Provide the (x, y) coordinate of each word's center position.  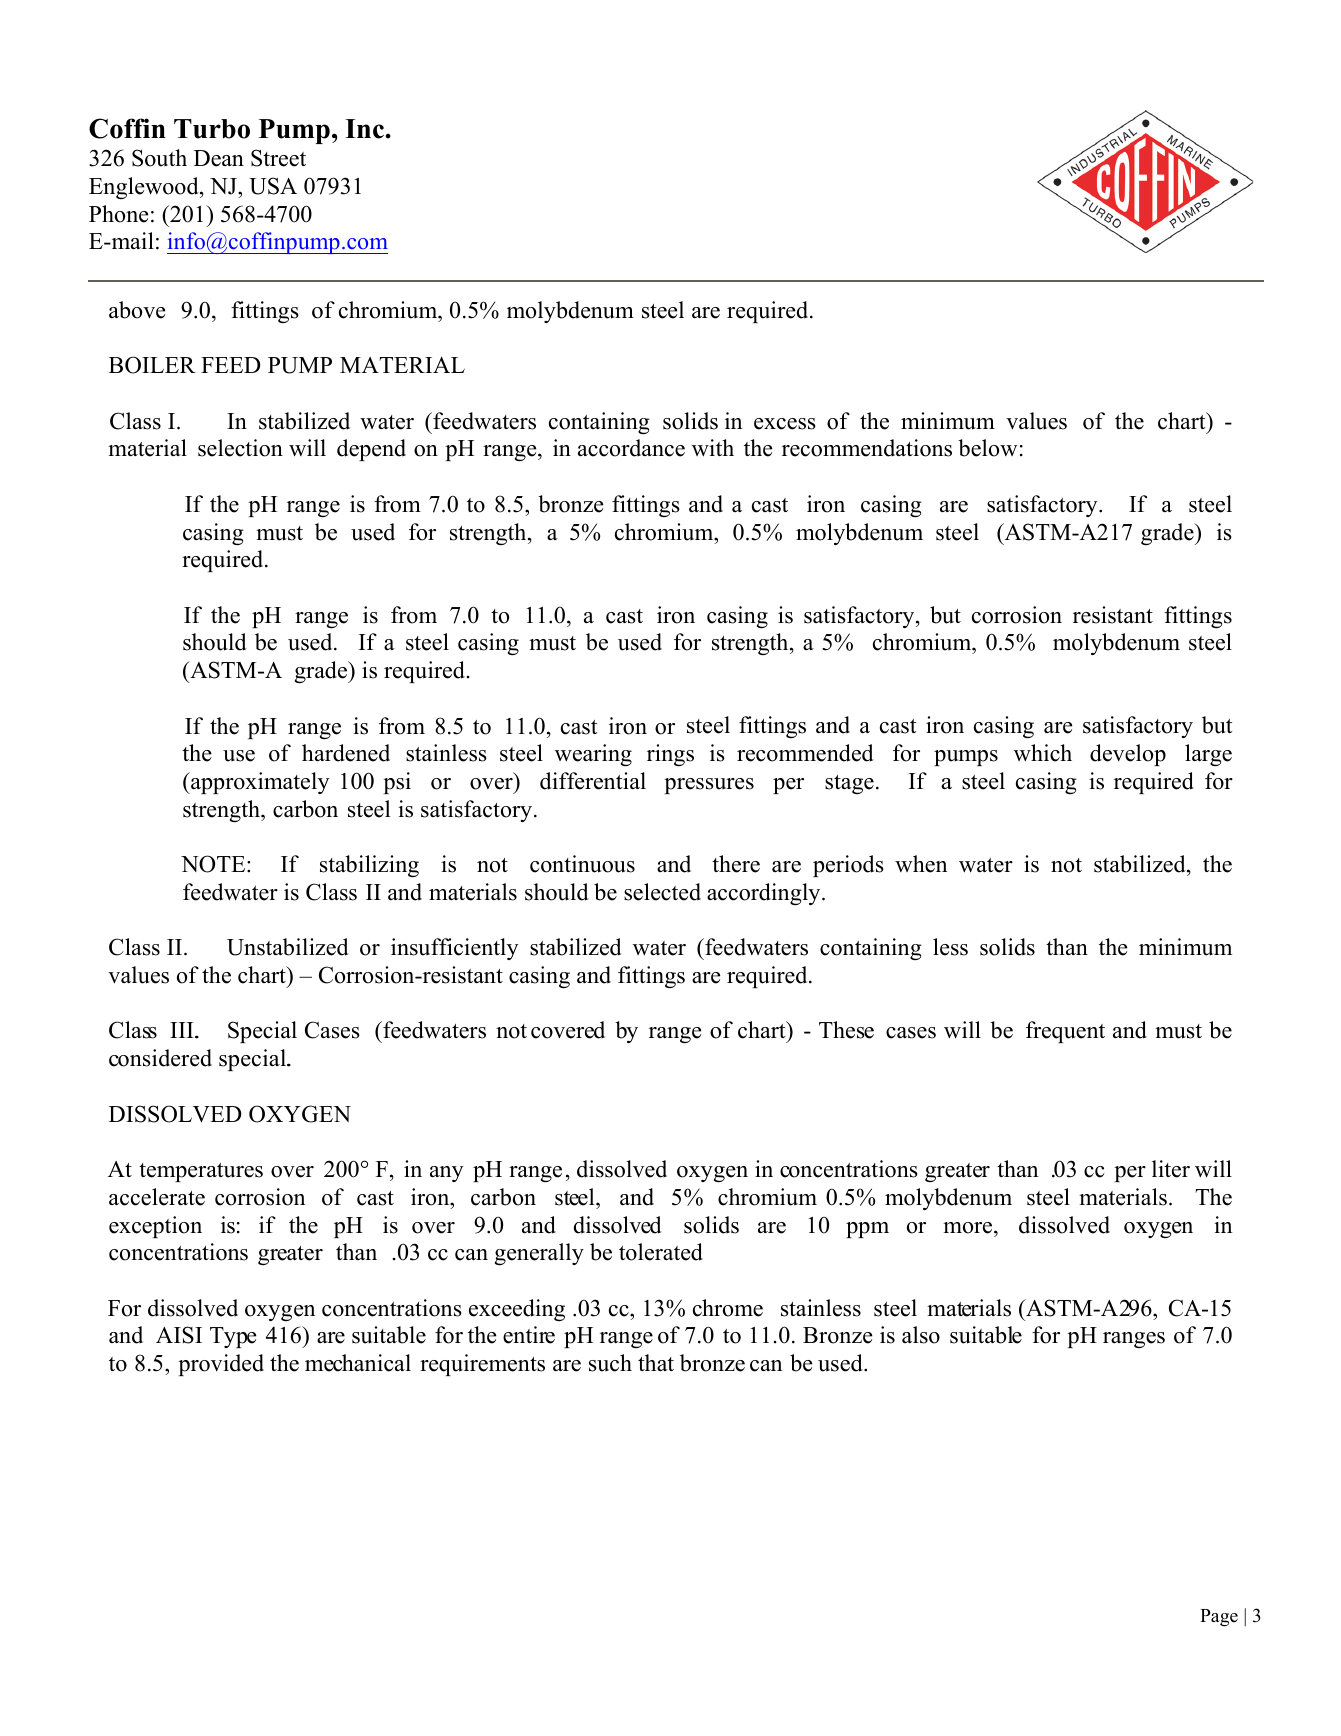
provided (221, 1365)
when (921, 864)
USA (273, 186)
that (656, 1362)
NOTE (214, 864)
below (988, 448)
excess (785, 424)
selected (662, 892)
